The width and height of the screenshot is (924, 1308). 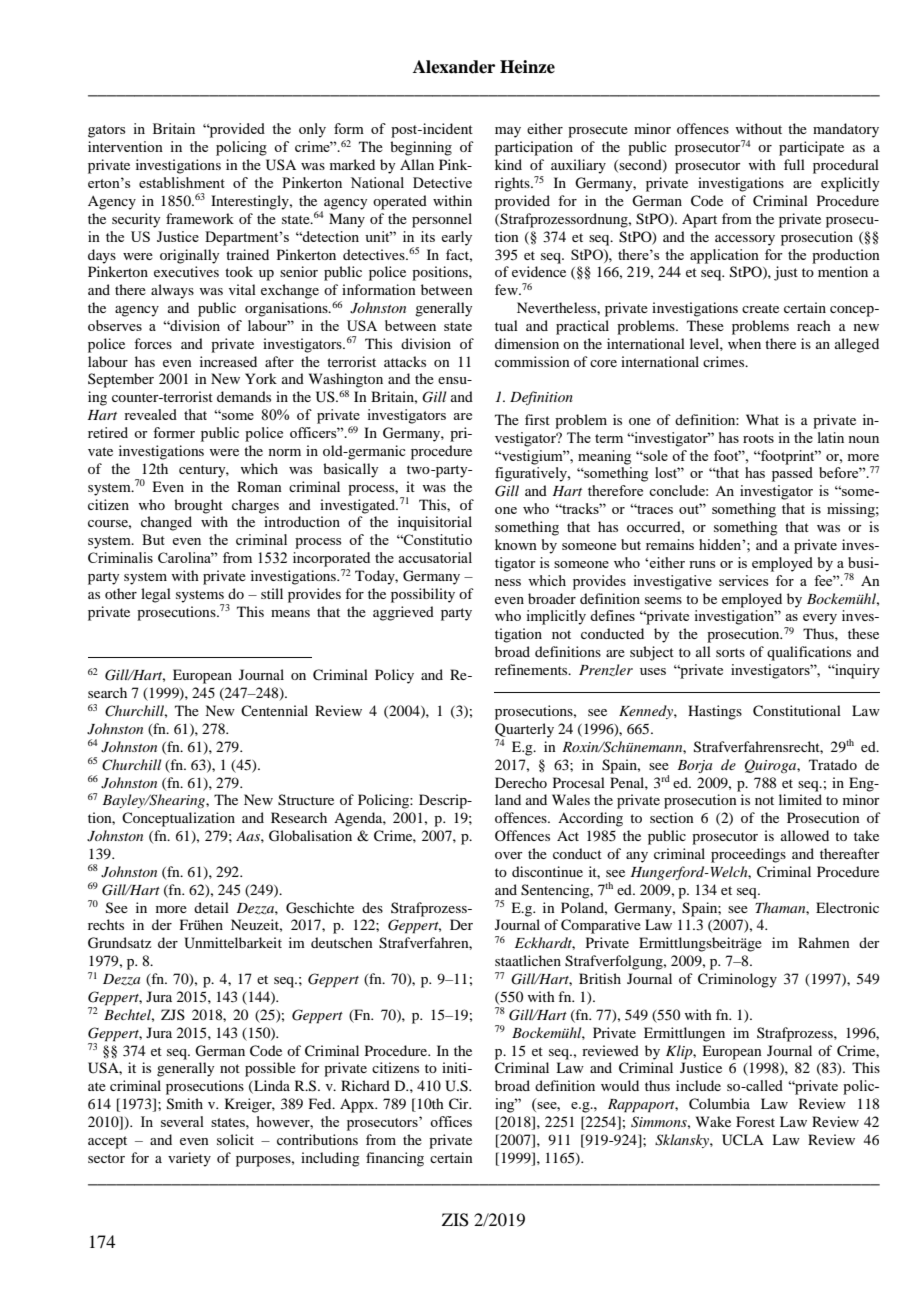 I want to click on Electronic, so click(x=847, y=907).
